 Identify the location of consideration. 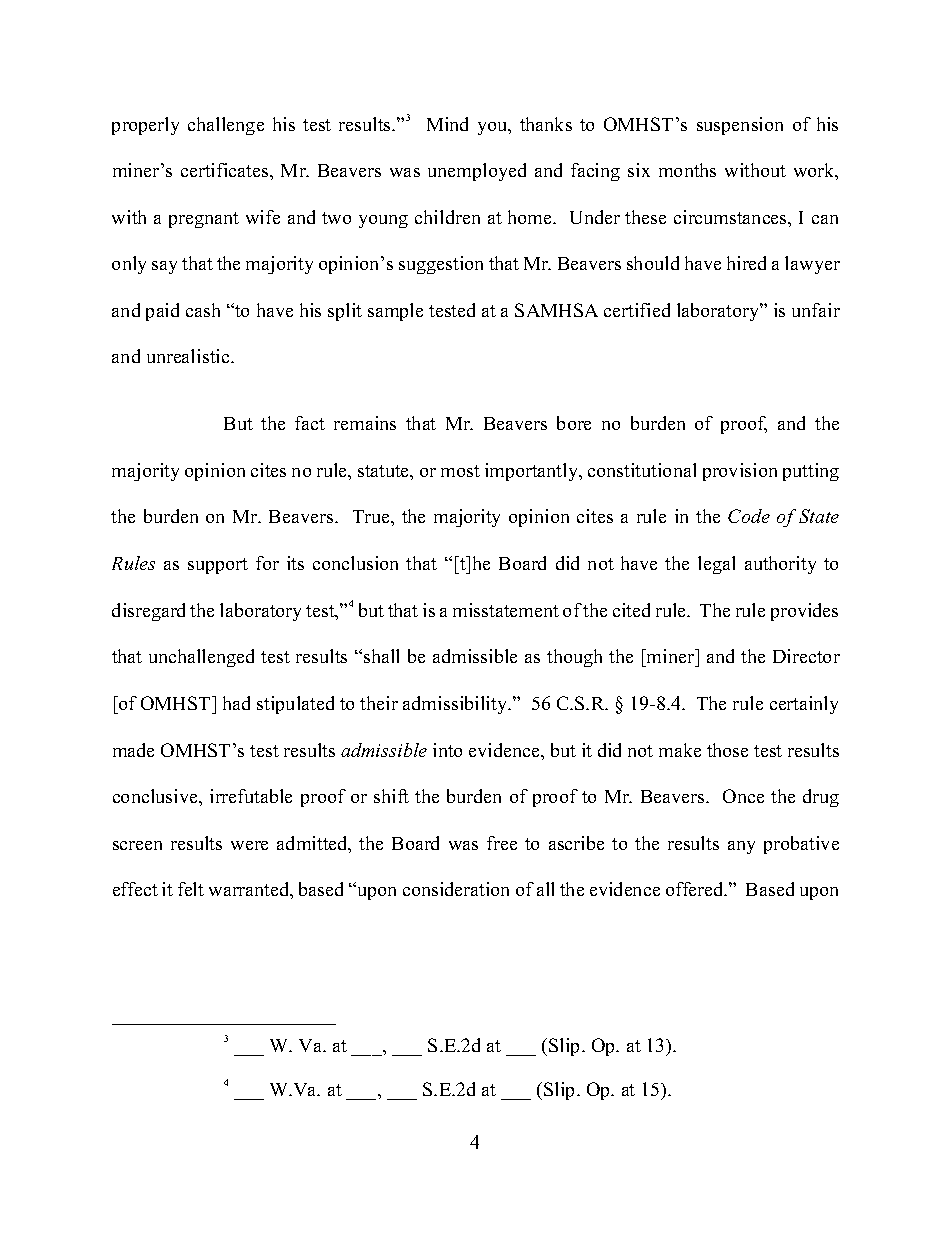
(456, 889).
